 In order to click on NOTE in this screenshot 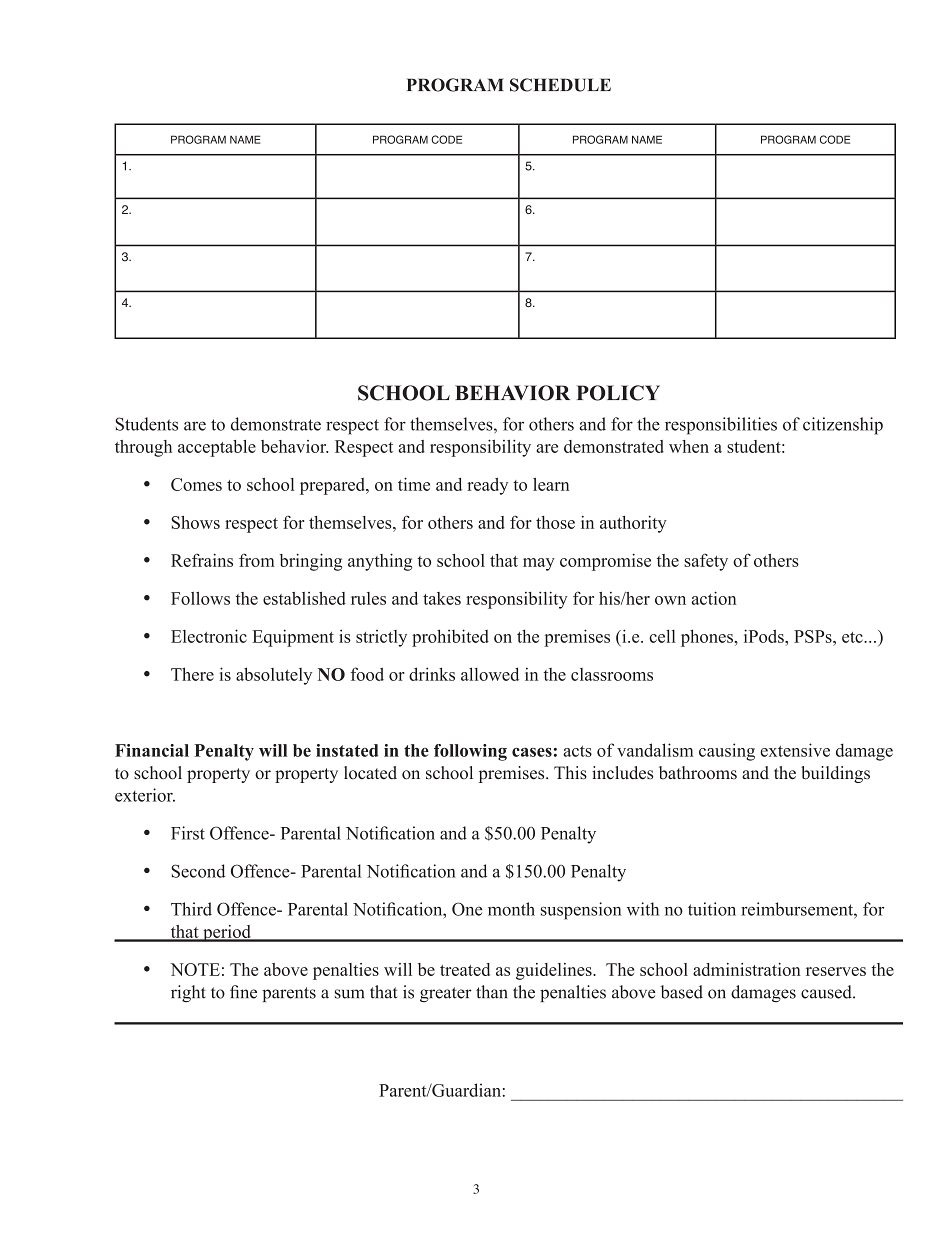, I will do `click(195, 969)`.
